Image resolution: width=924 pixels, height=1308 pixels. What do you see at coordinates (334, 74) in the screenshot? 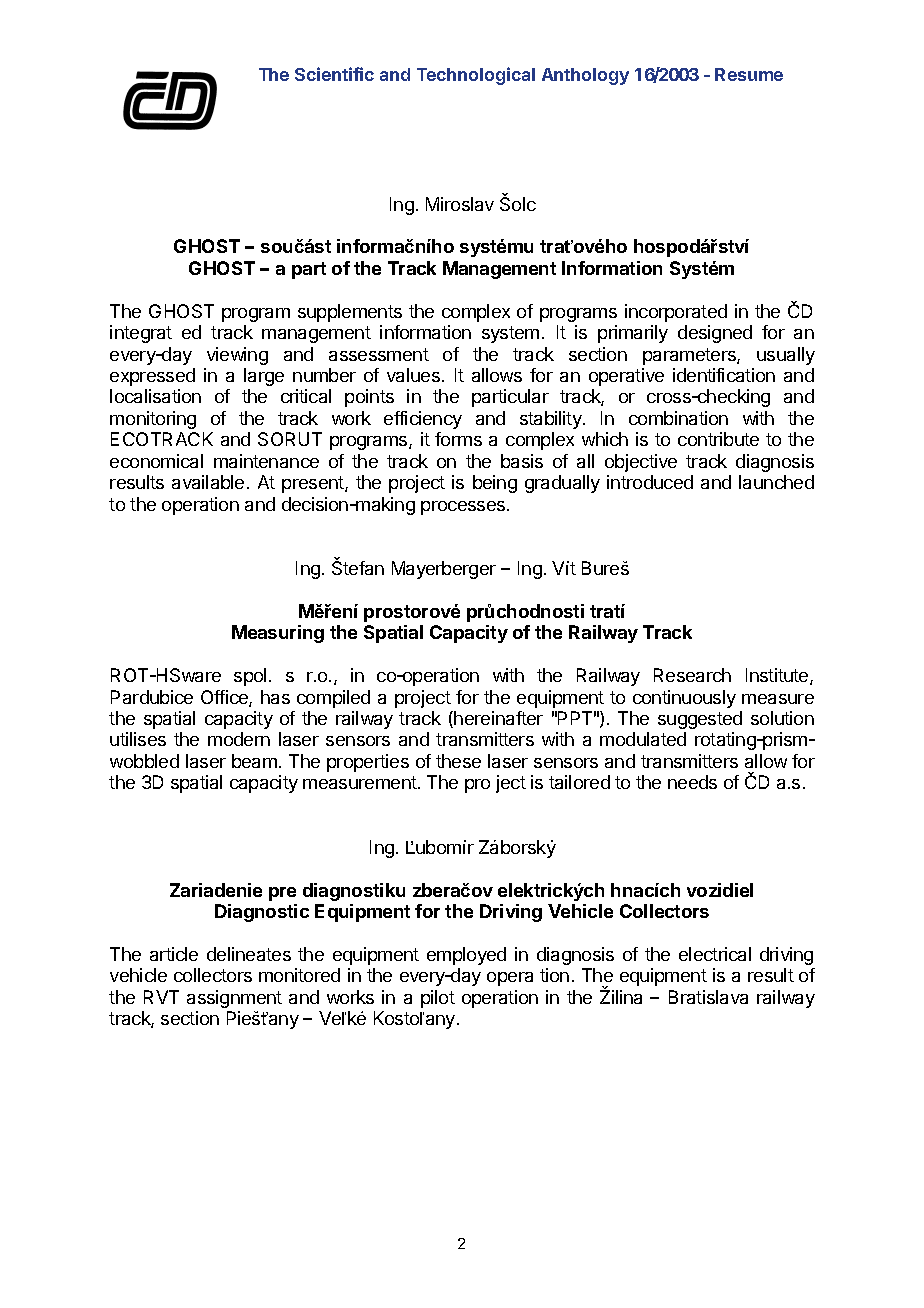
I see `Scientific` at bounding box center [334, 74].
